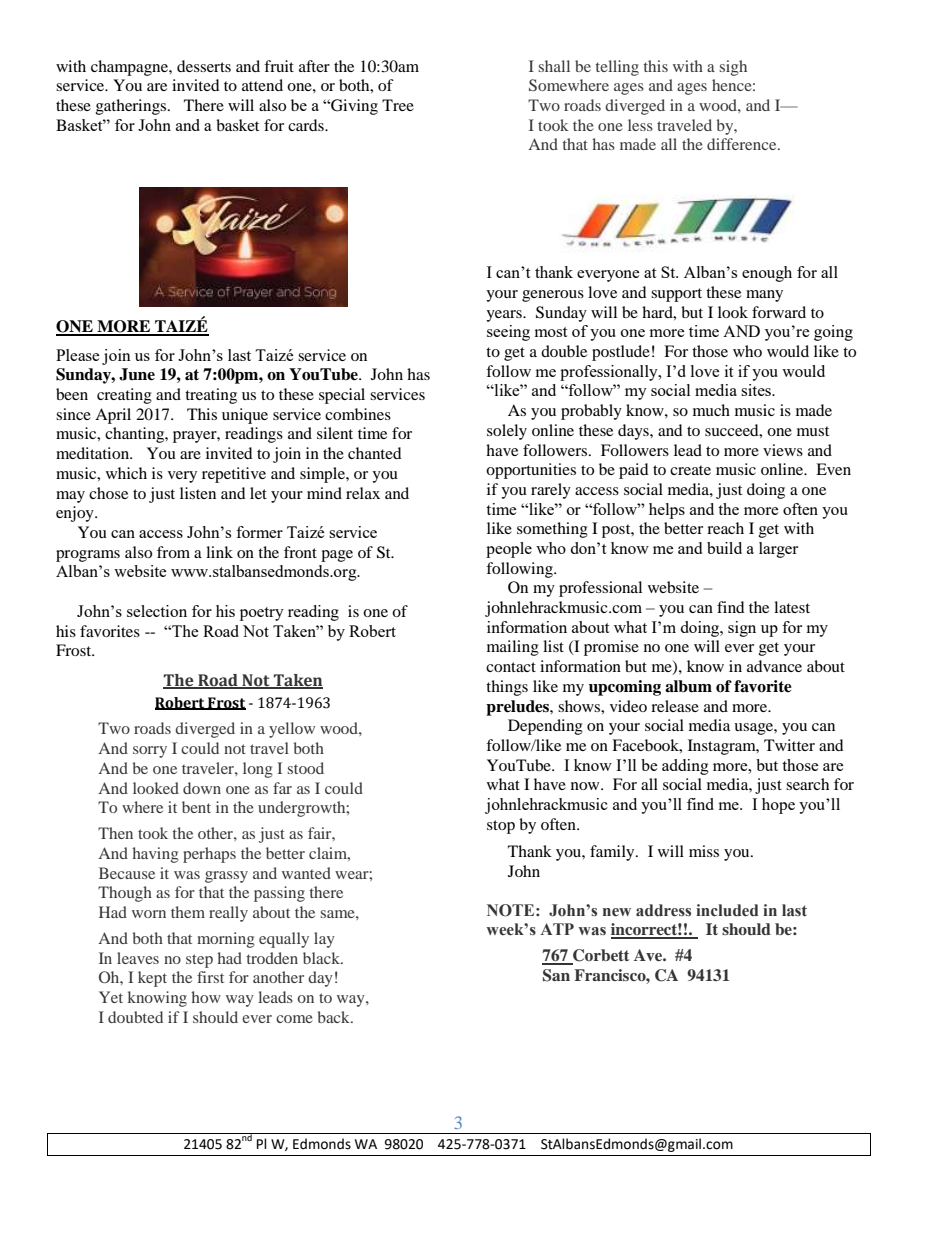 The image size is (952, 1233). What do you see at coordinates (398, 105) in the page?
I see `Tree` at bounding box center [398, 105].
